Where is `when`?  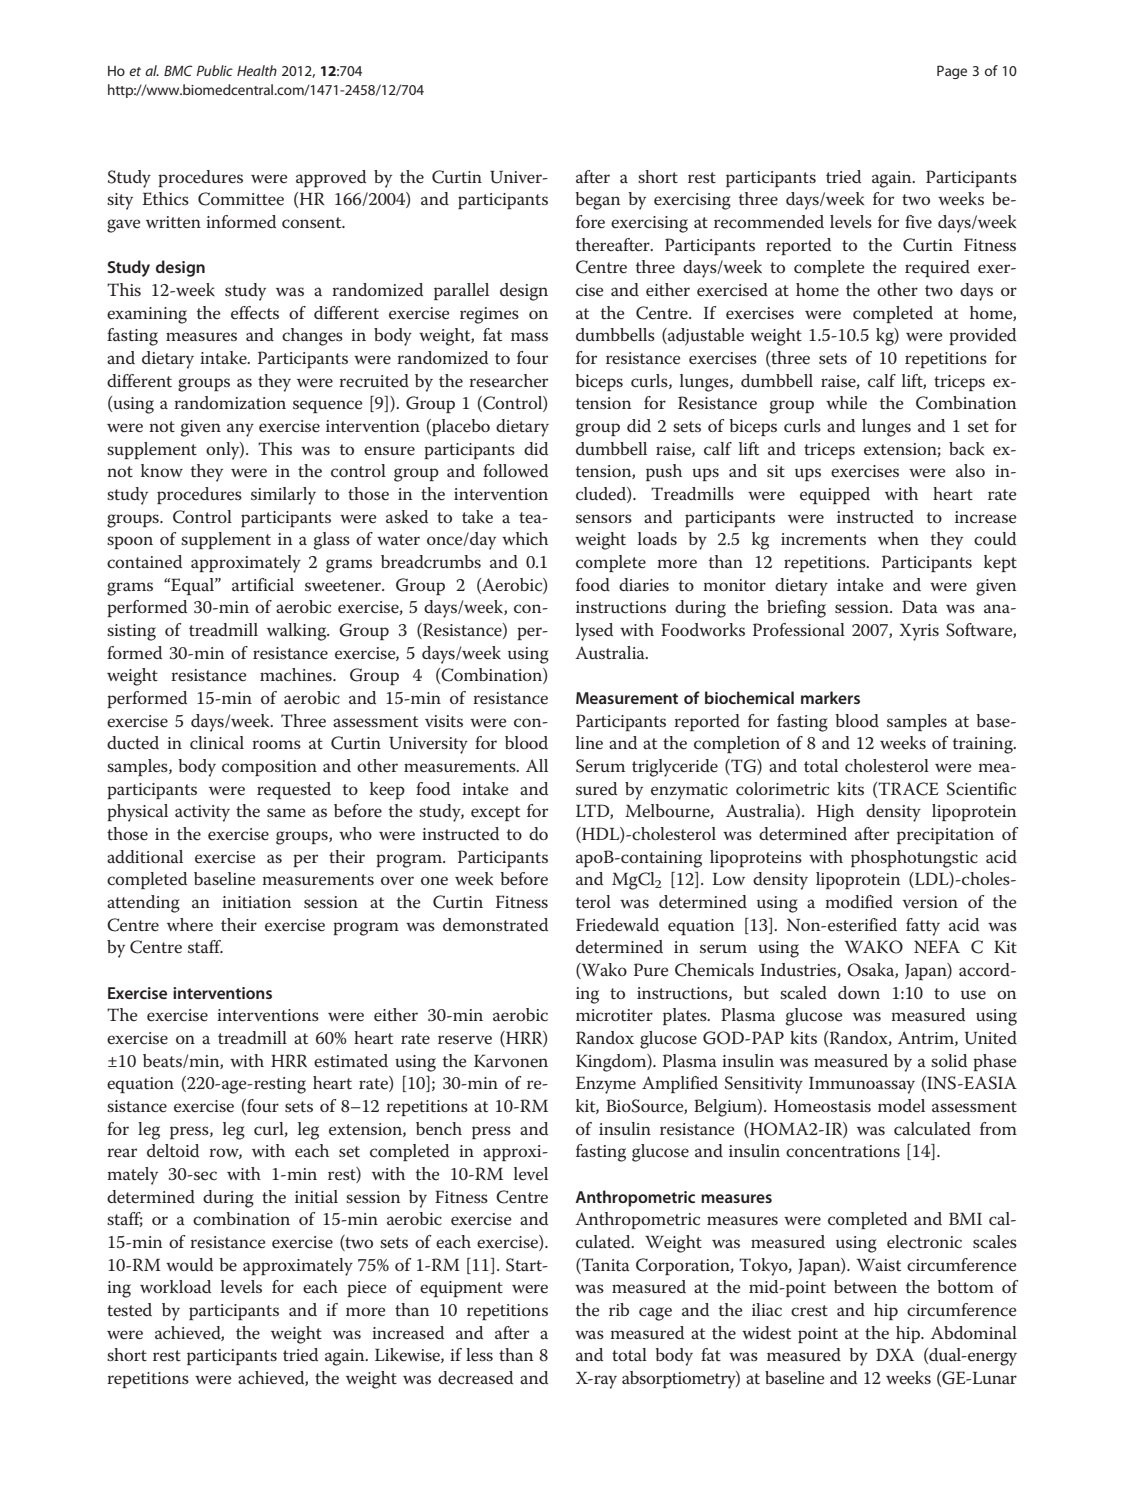
when is located at coordinates (898, 539).
